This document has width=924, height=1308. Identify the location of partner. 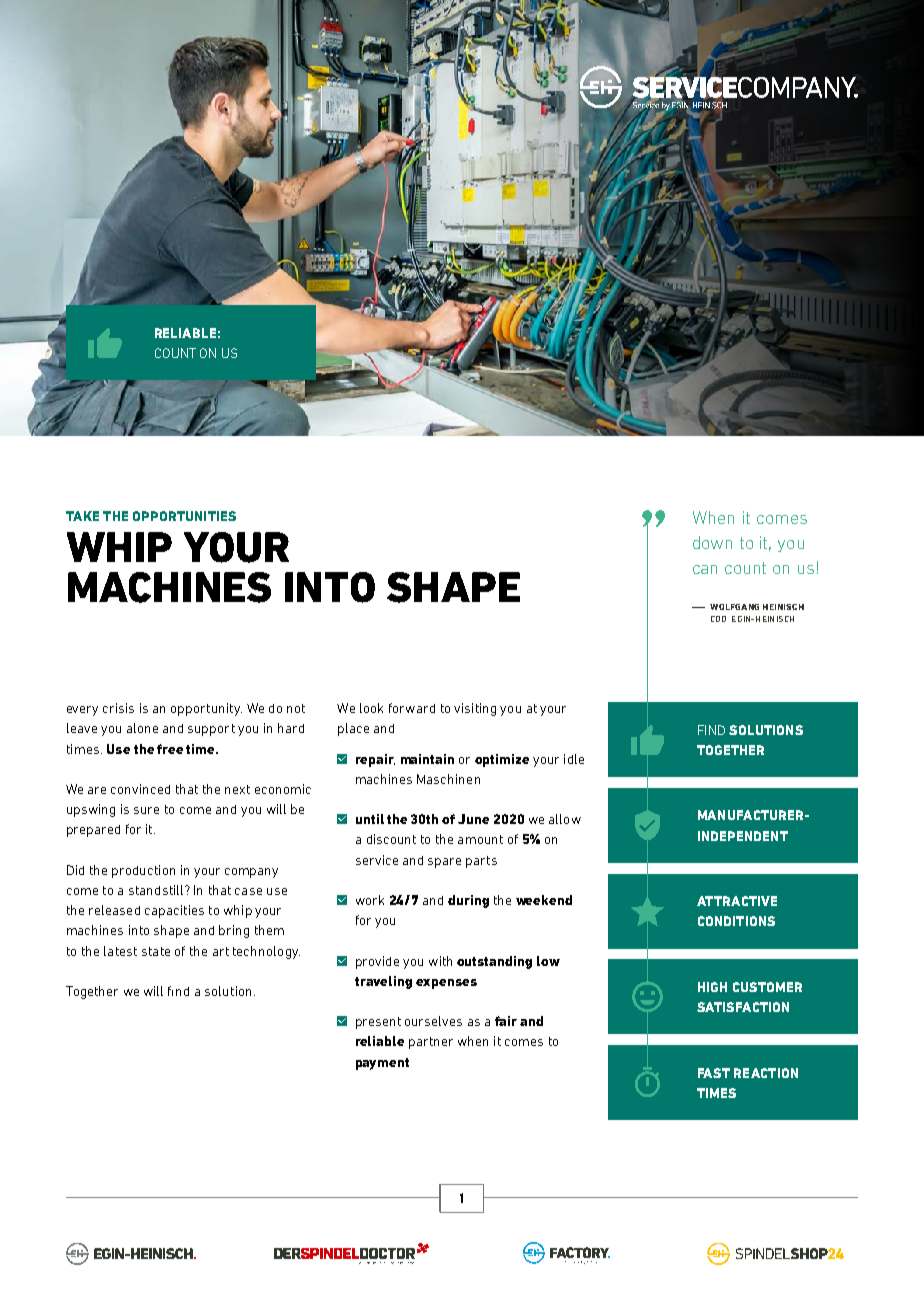
(431, 1043).
